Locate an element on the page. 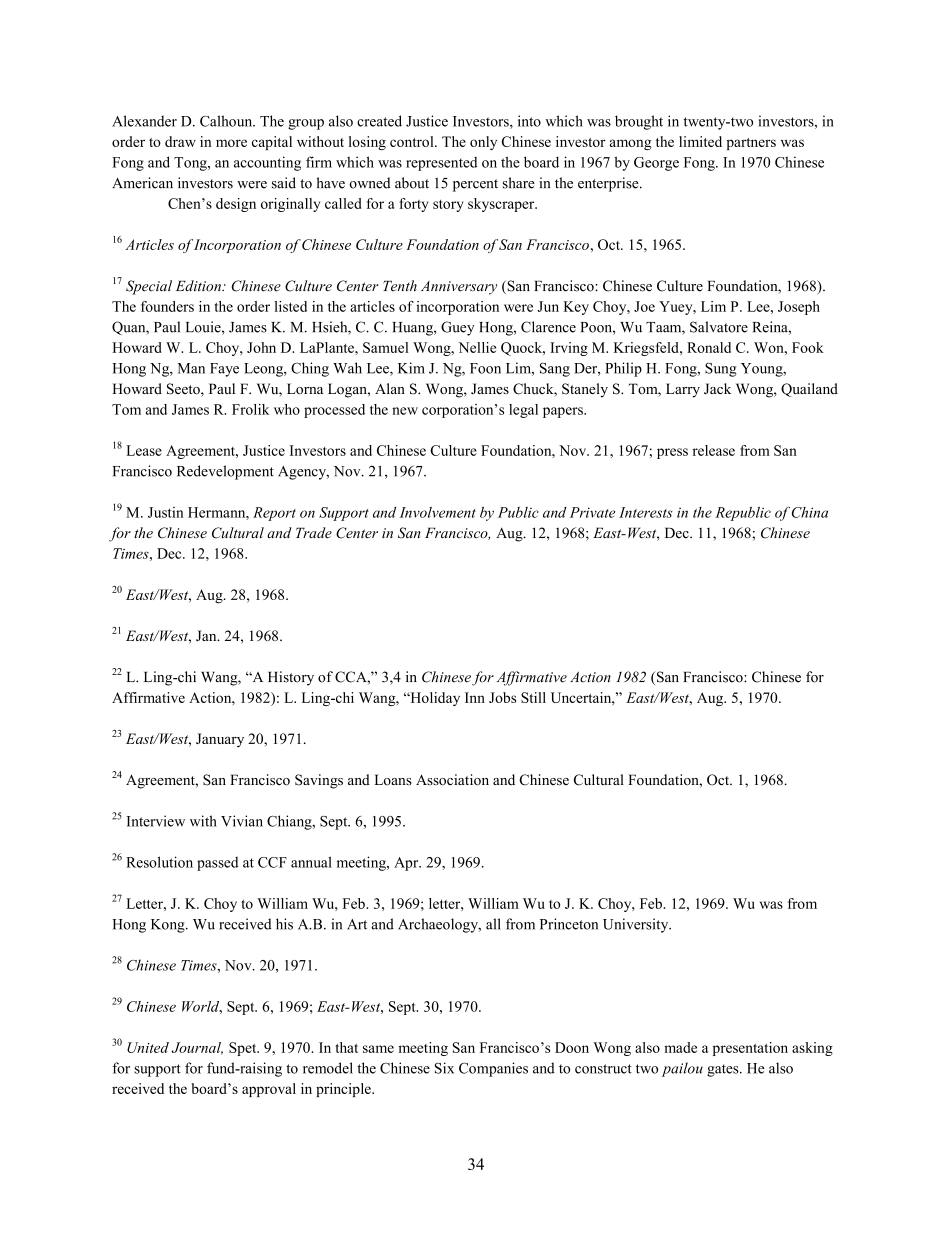 The height and width of the document is (1233, 952). passed is located at coordinates (217, 864).
